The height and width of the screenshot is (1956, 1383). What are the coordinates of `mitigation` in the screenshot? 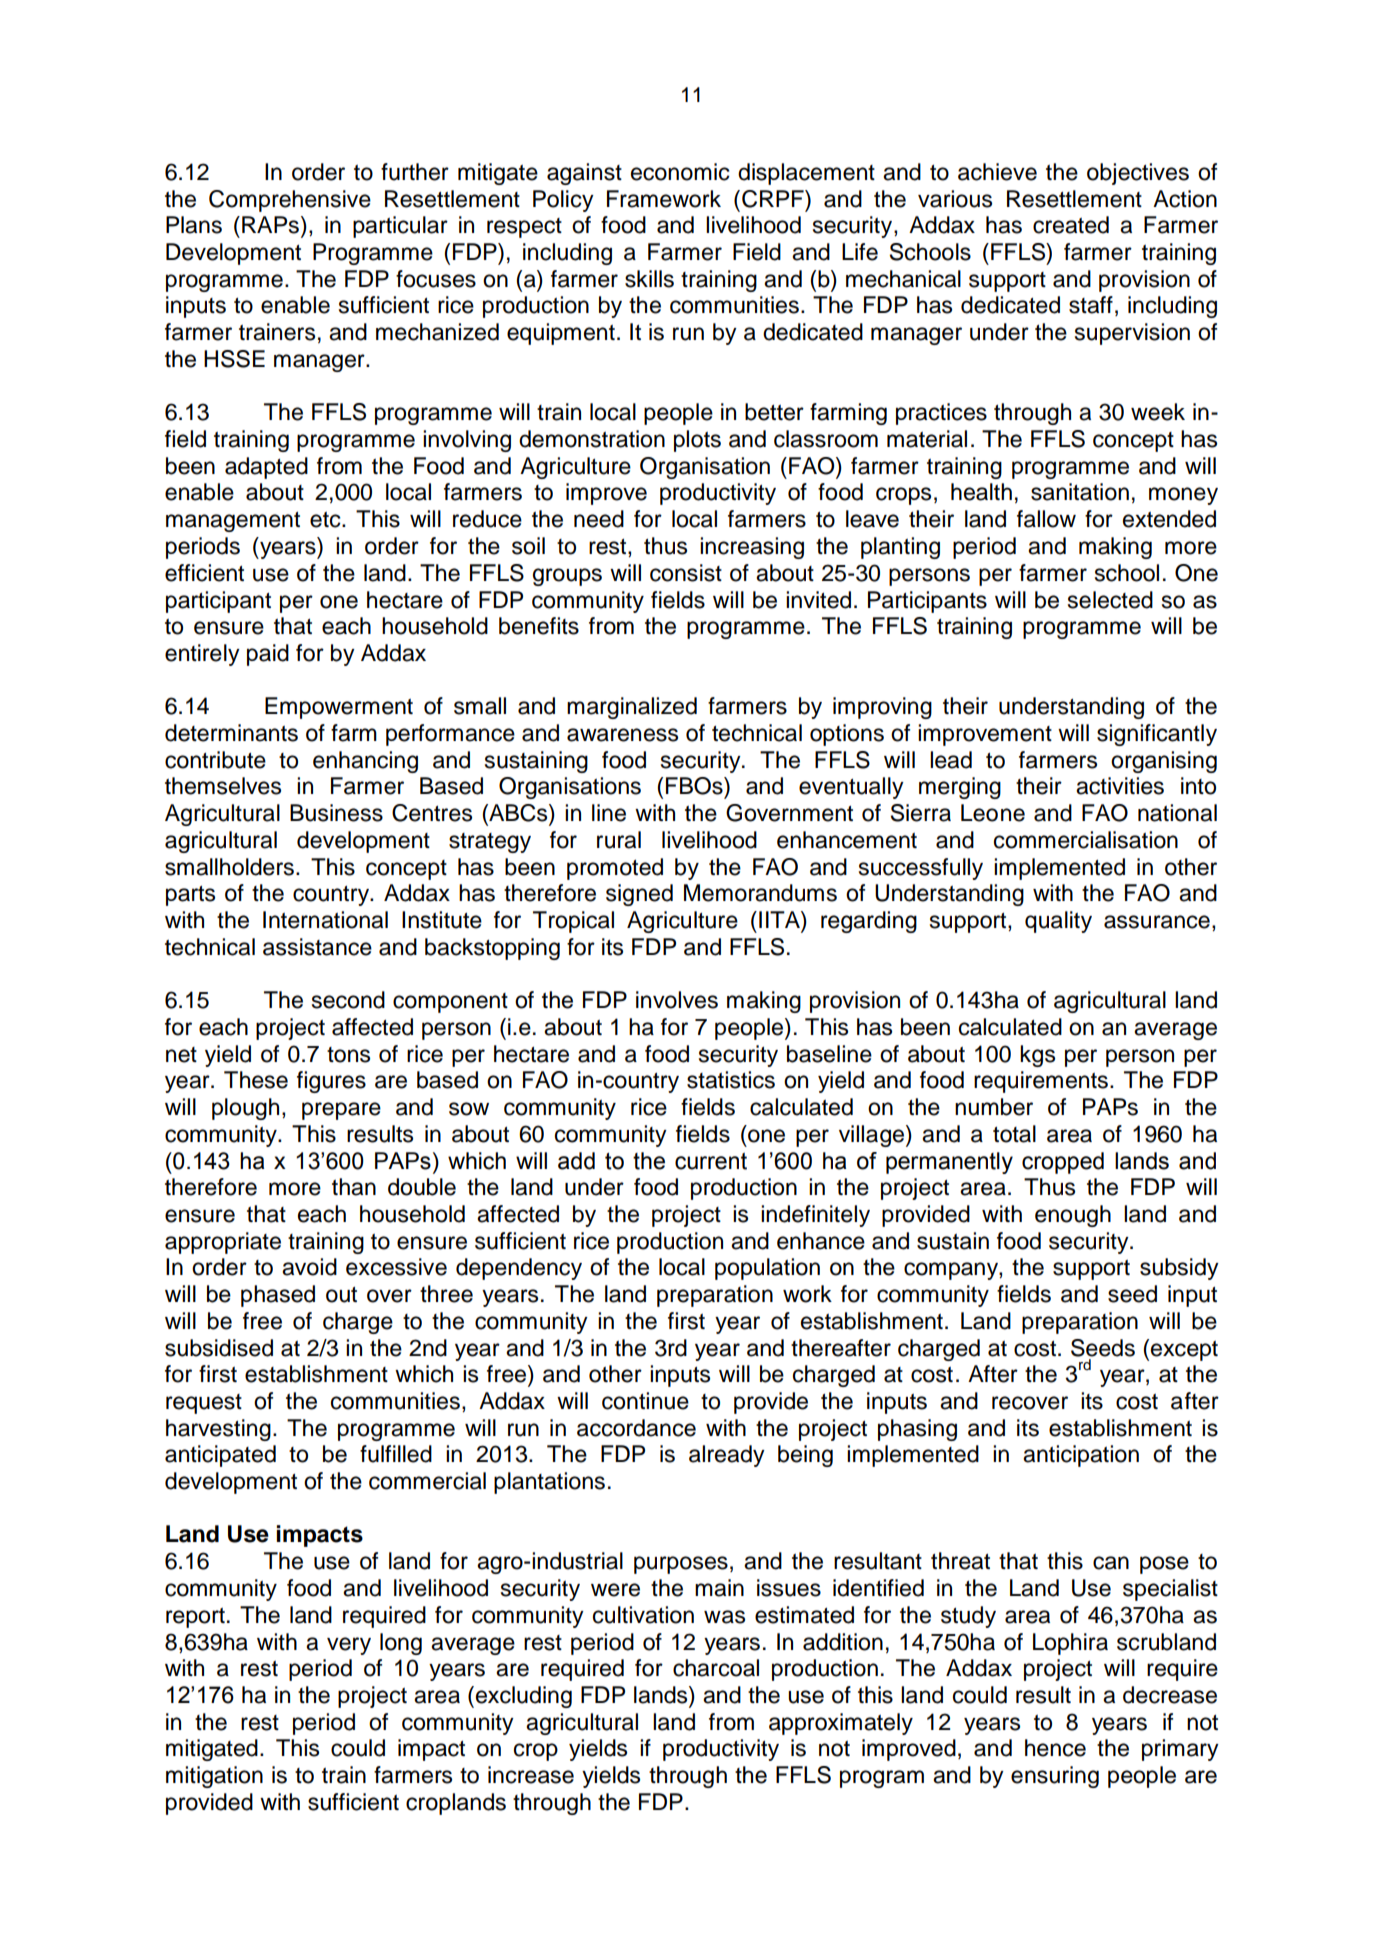 It's located at (214, 1777).
